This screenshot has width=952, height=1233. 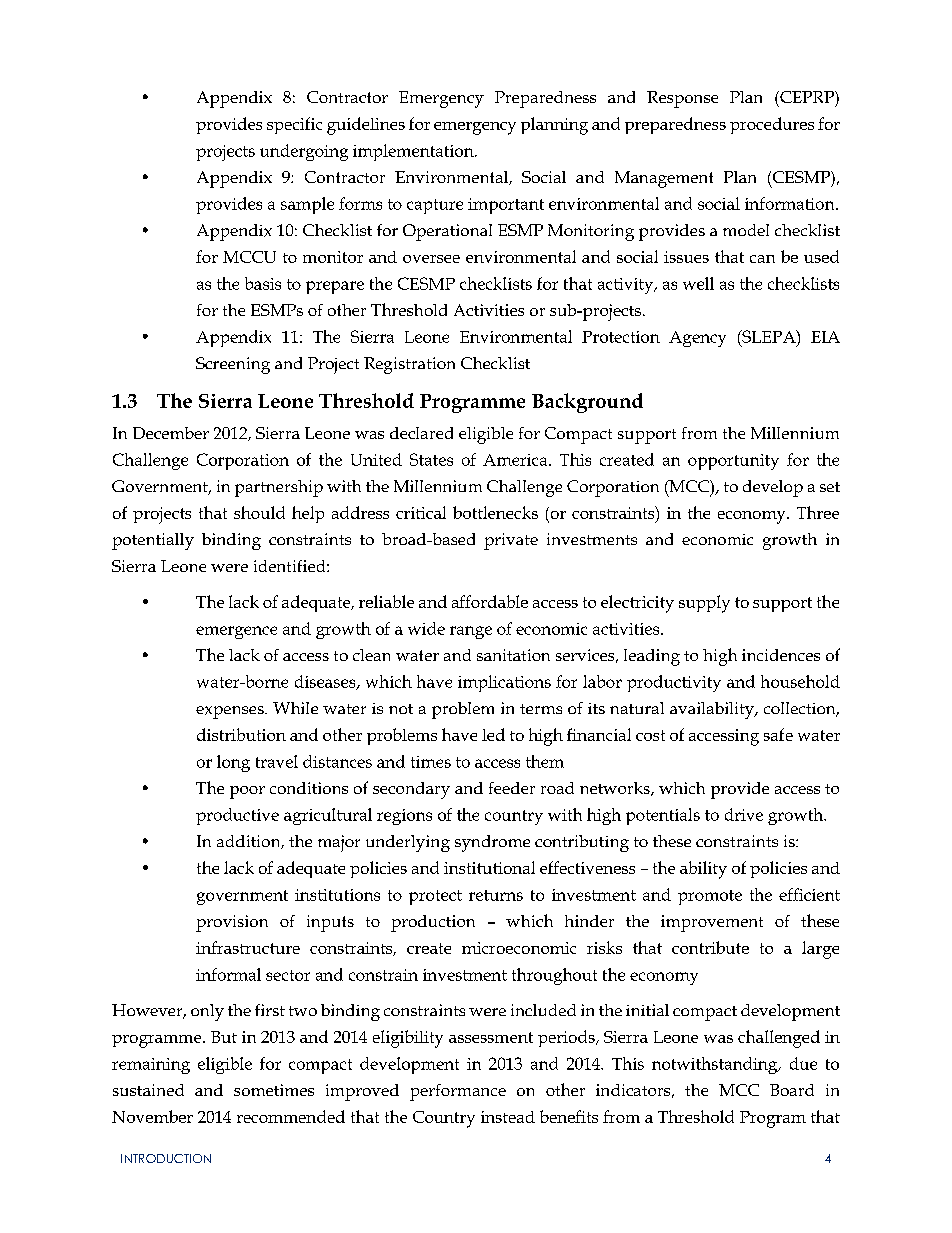 What do you see at coordinates (294, 125) in the screenshot?
I see `specific` at bounding box center [294, 125].
